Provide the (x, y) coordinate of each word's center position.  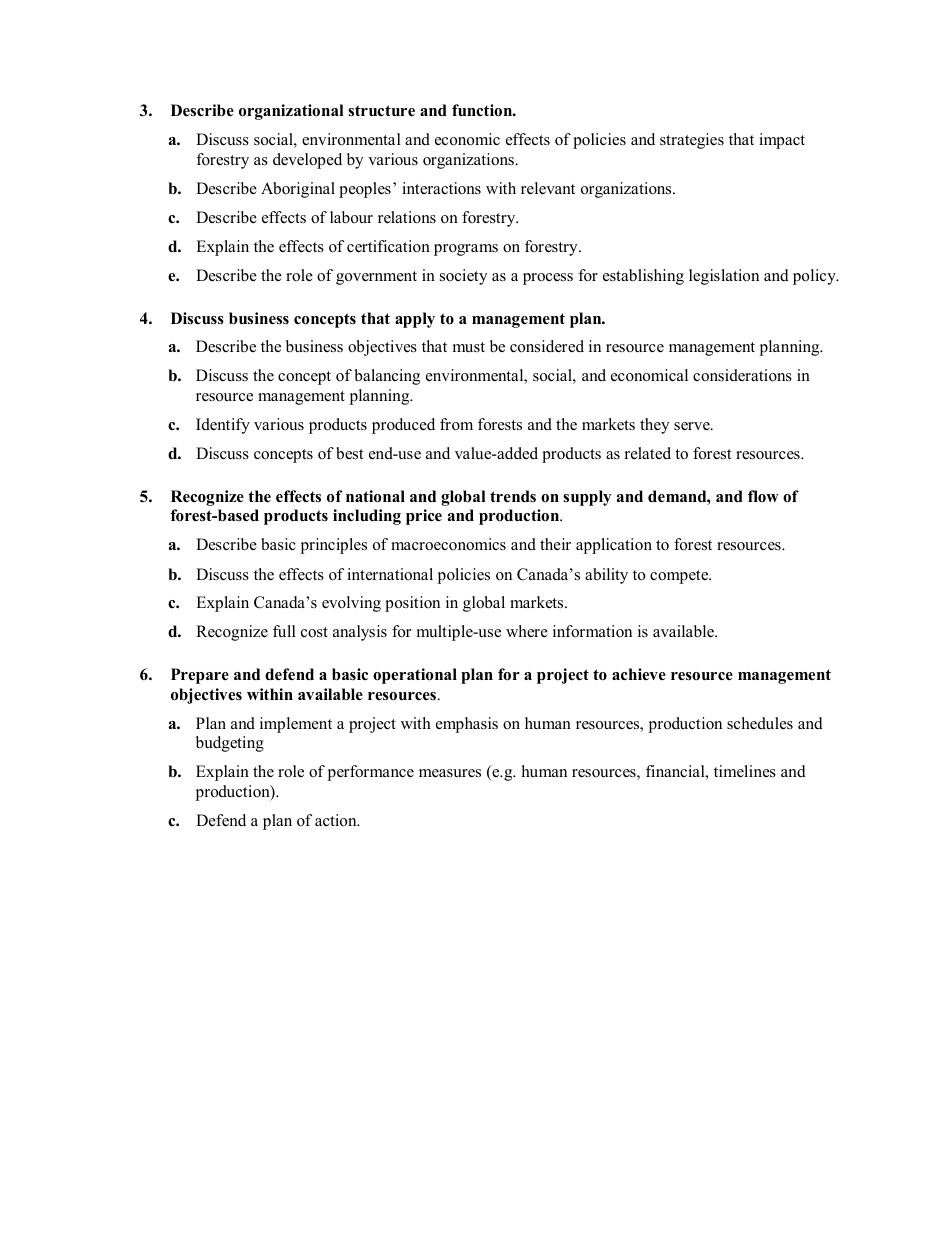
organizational (291, 112)
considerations (742, 375)
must (469, 347)
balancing (387, 377)
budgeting (230, 744)
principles (333, 546)
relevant (548, 188)
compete (680, 577)
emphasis (467, 725)
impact (782, 141)
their (555, 544)
